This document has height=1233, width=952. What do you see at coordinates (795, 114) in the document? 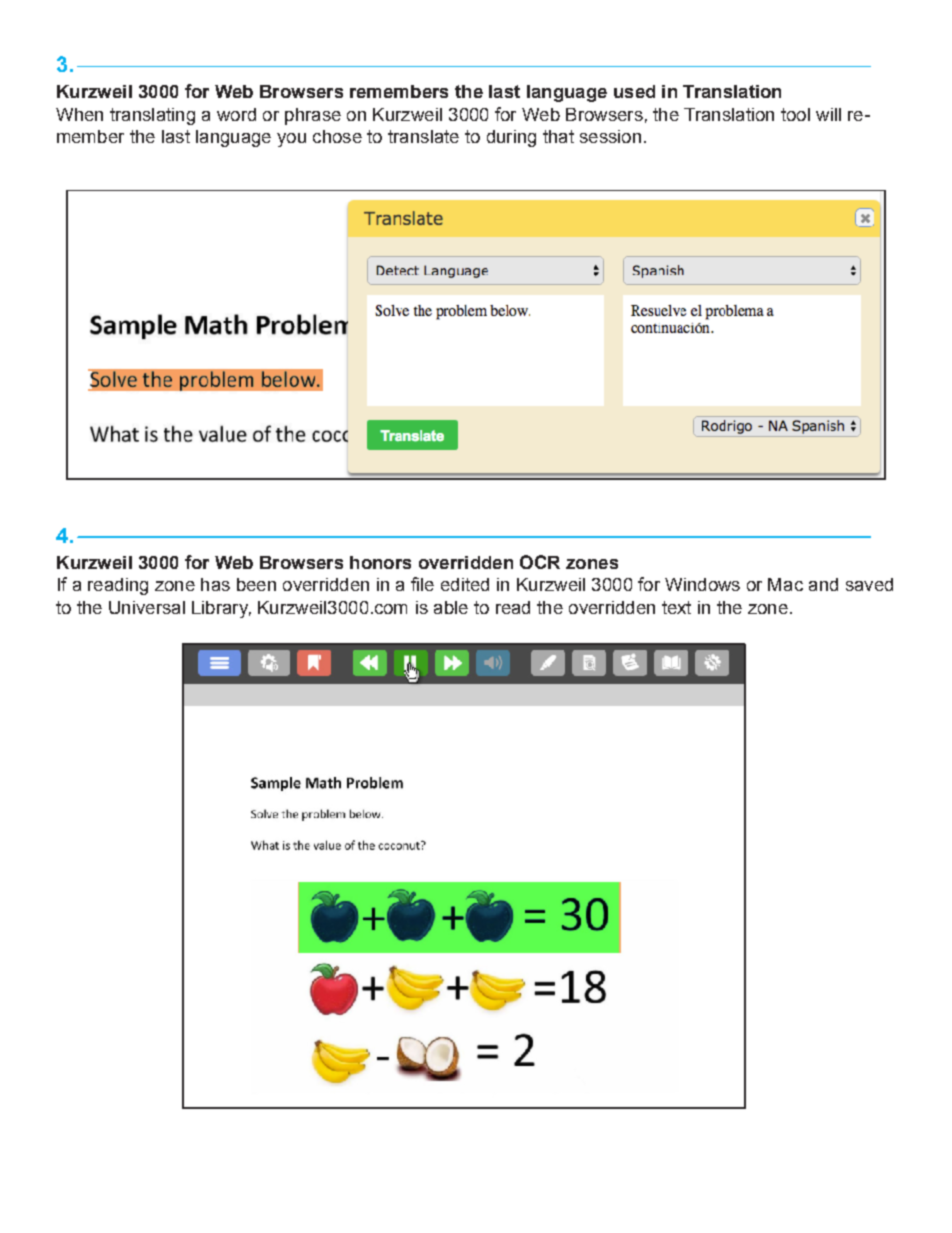
I see `tool` at bounding box center [795, 114].
